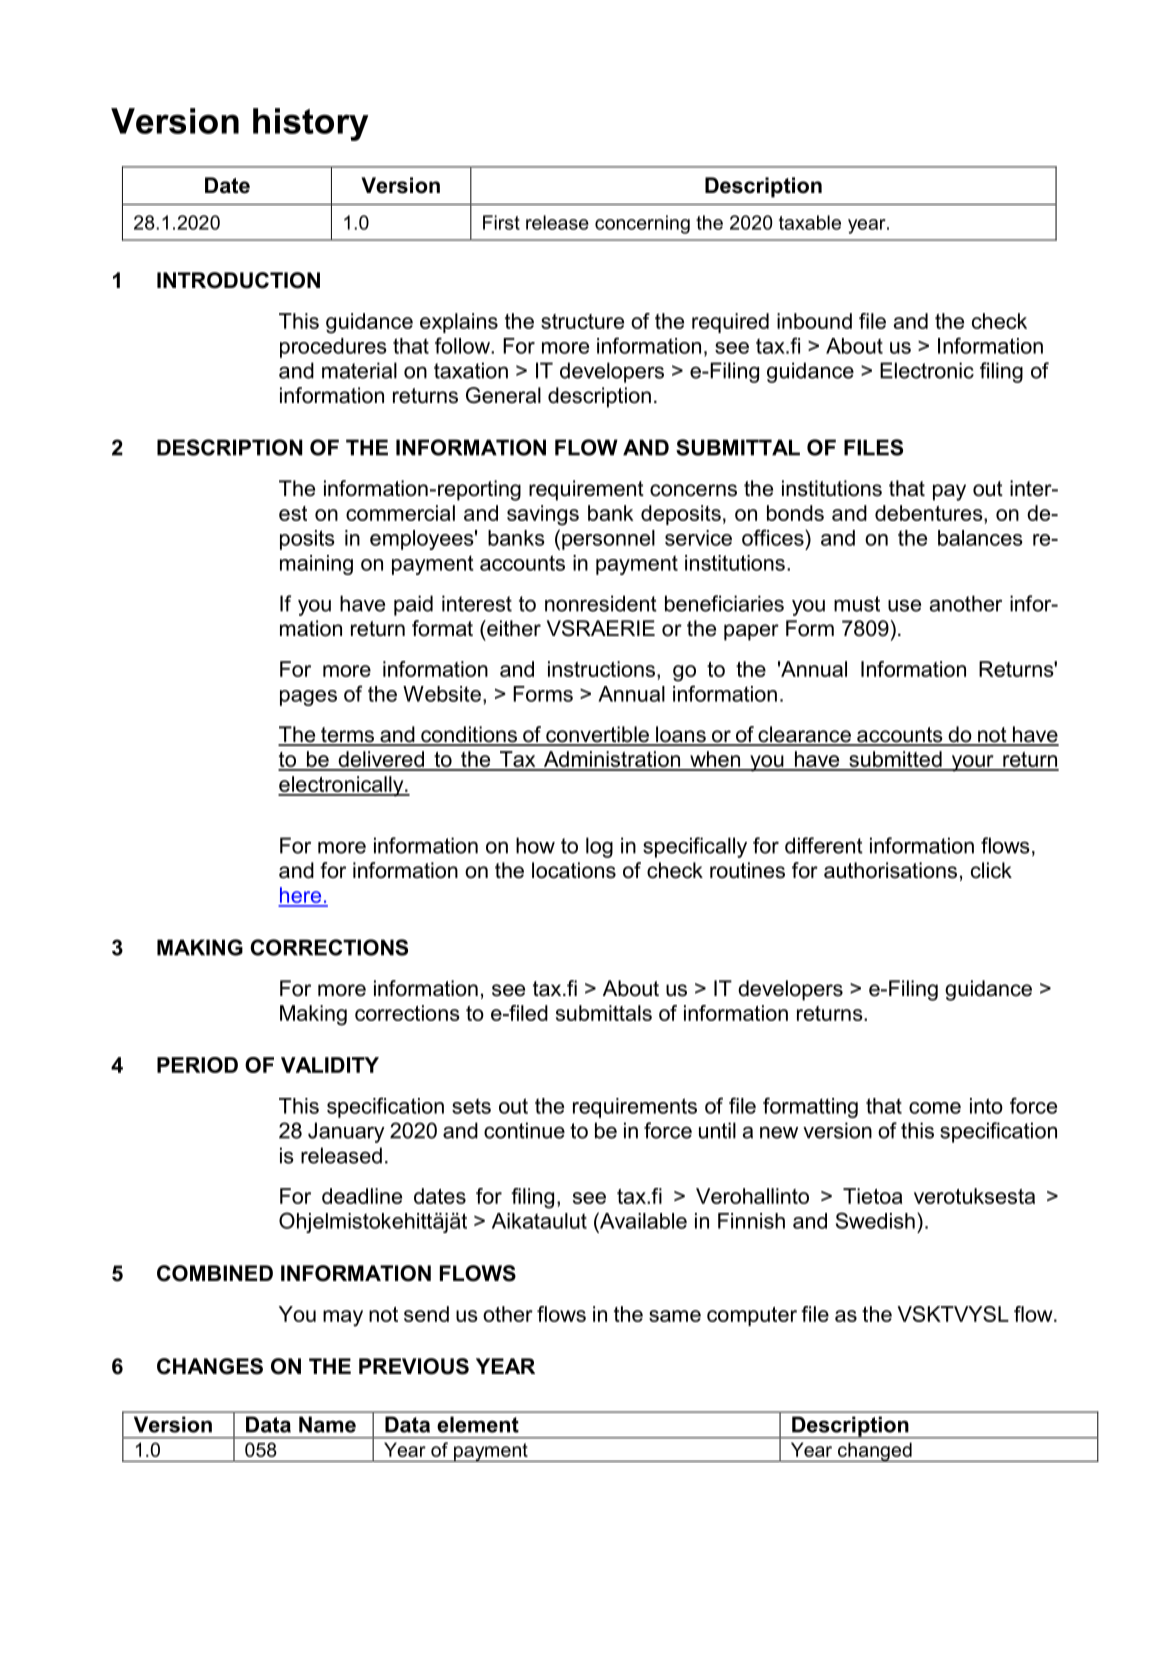 Image resolution: width=1170 pixels, height=1654 pixels. What do you see at coordinates (642, 224) in the image?
I see `concerning` at bounding box center [642, 224].
